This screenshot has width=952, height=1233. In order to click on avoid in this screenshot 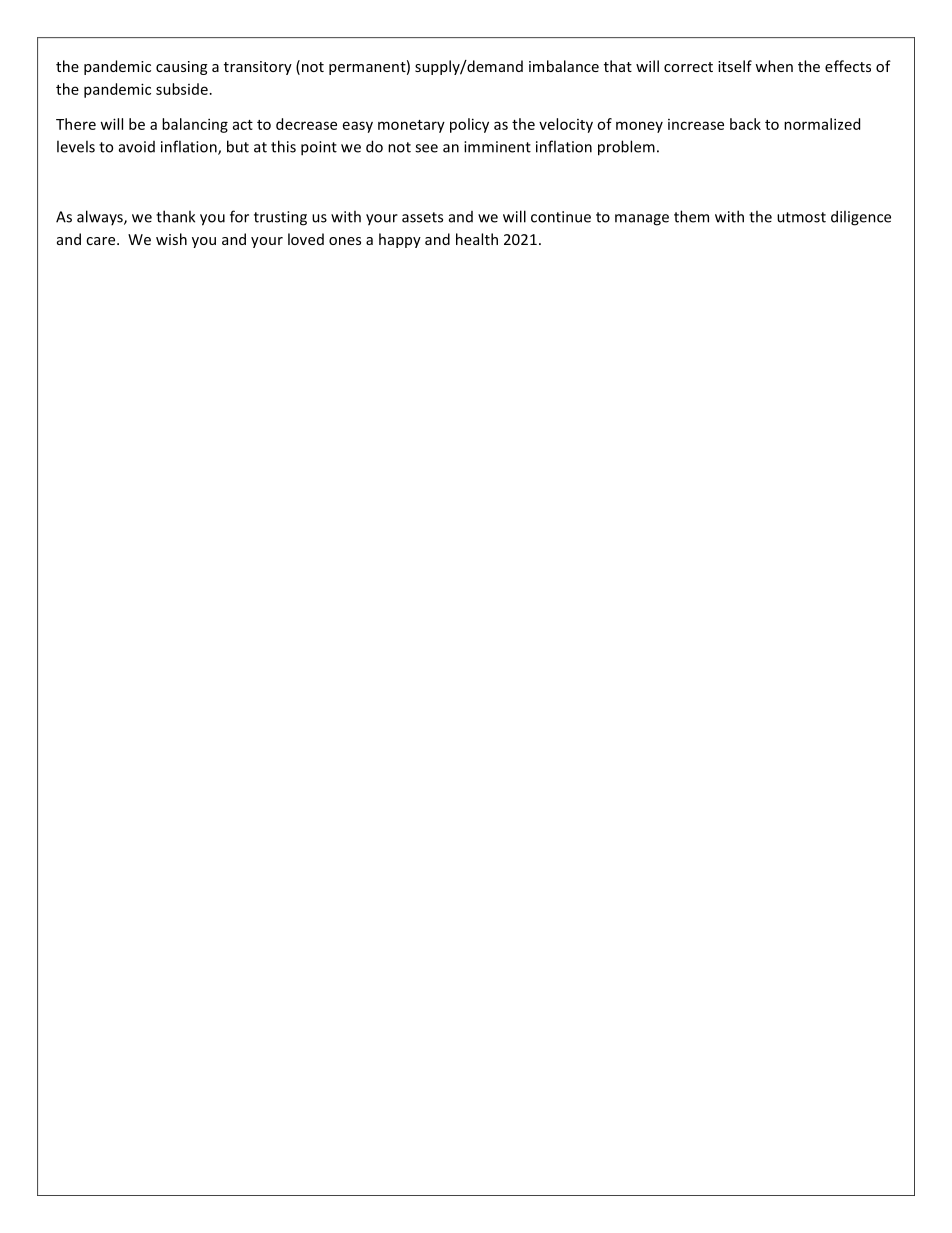, I will do `click(137, 147)`.
